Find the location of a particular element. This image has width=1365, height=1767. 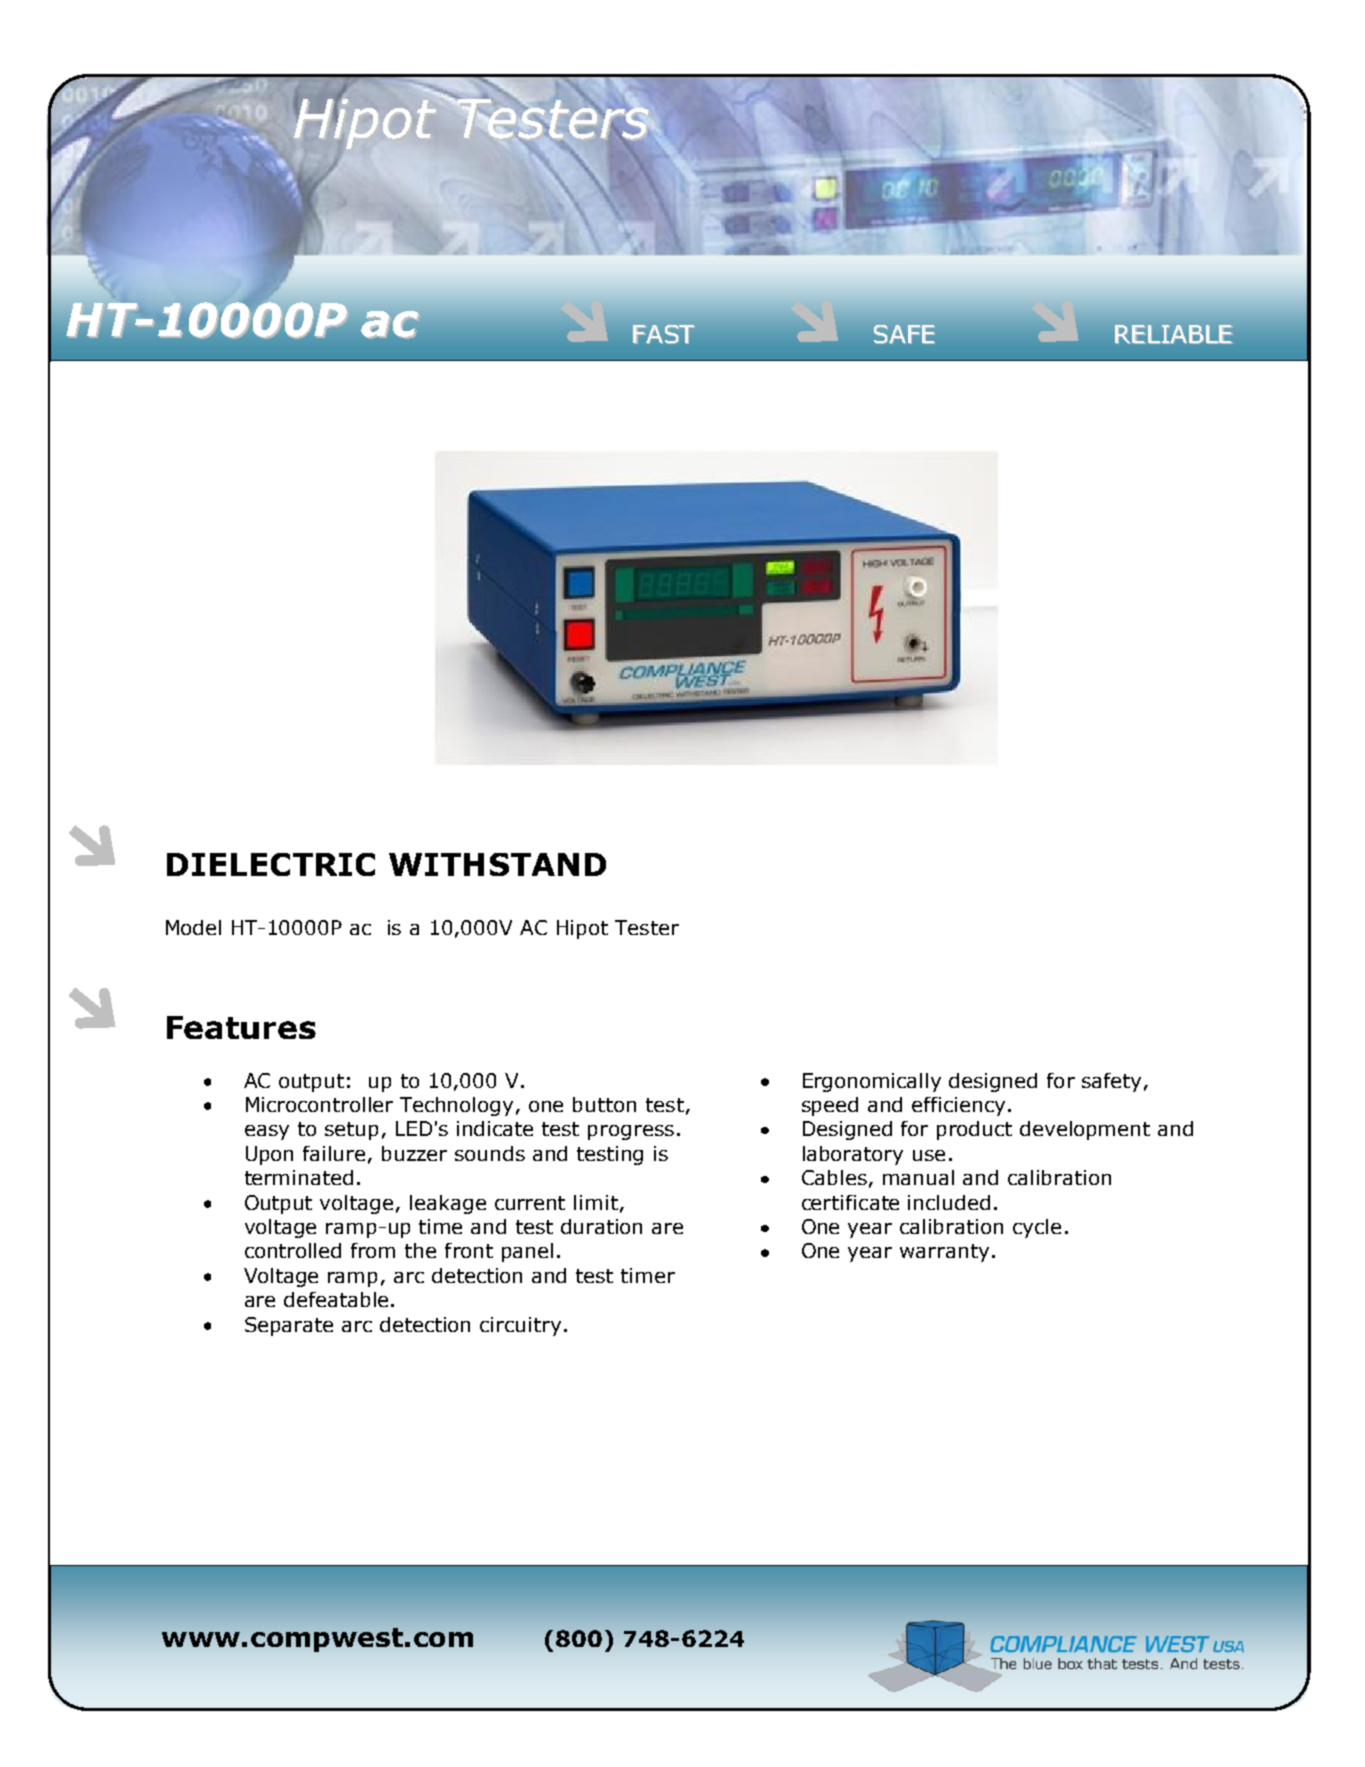

included is located at coordinates (949, 1202).
